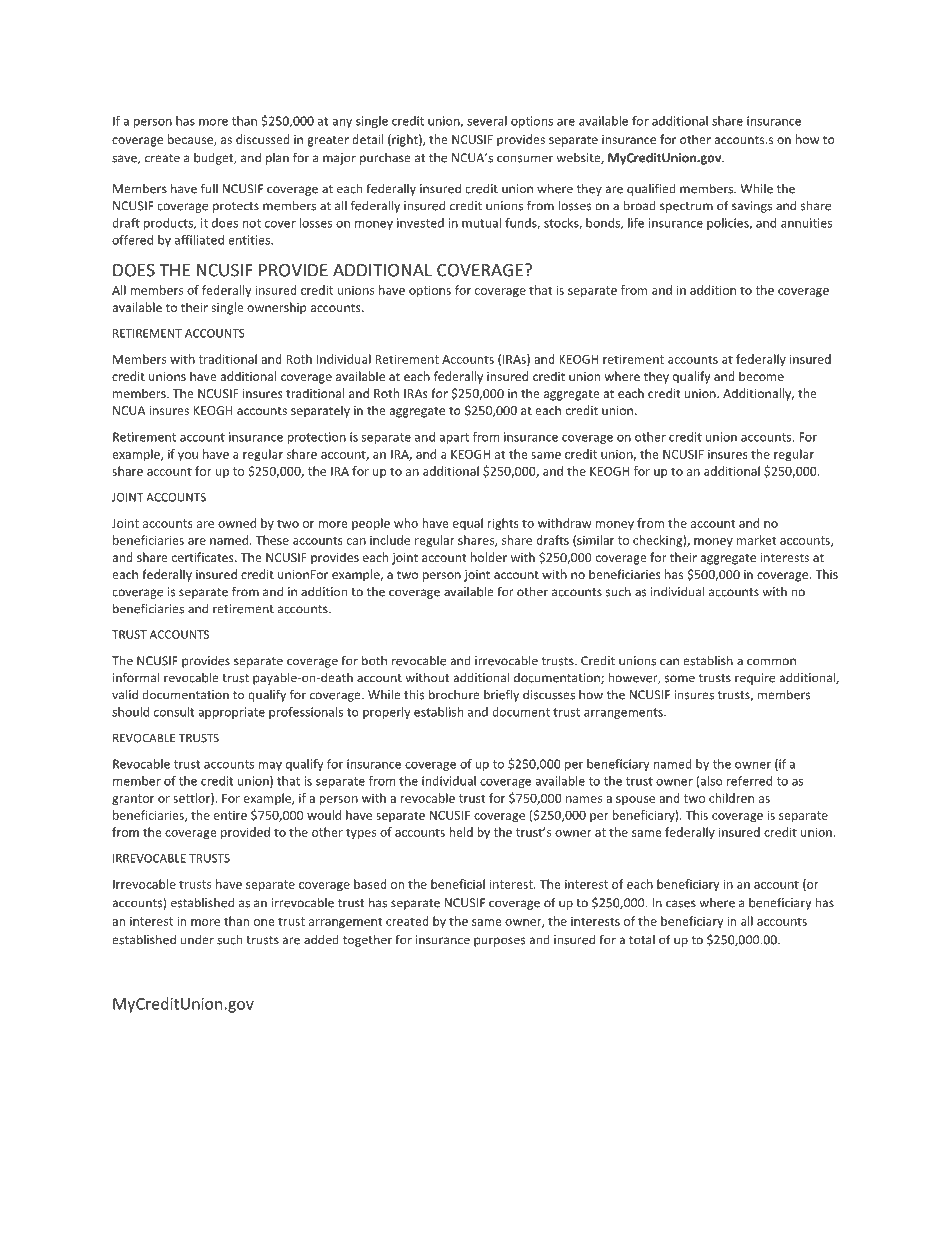  I want to click on owned, so click(237, 523).
